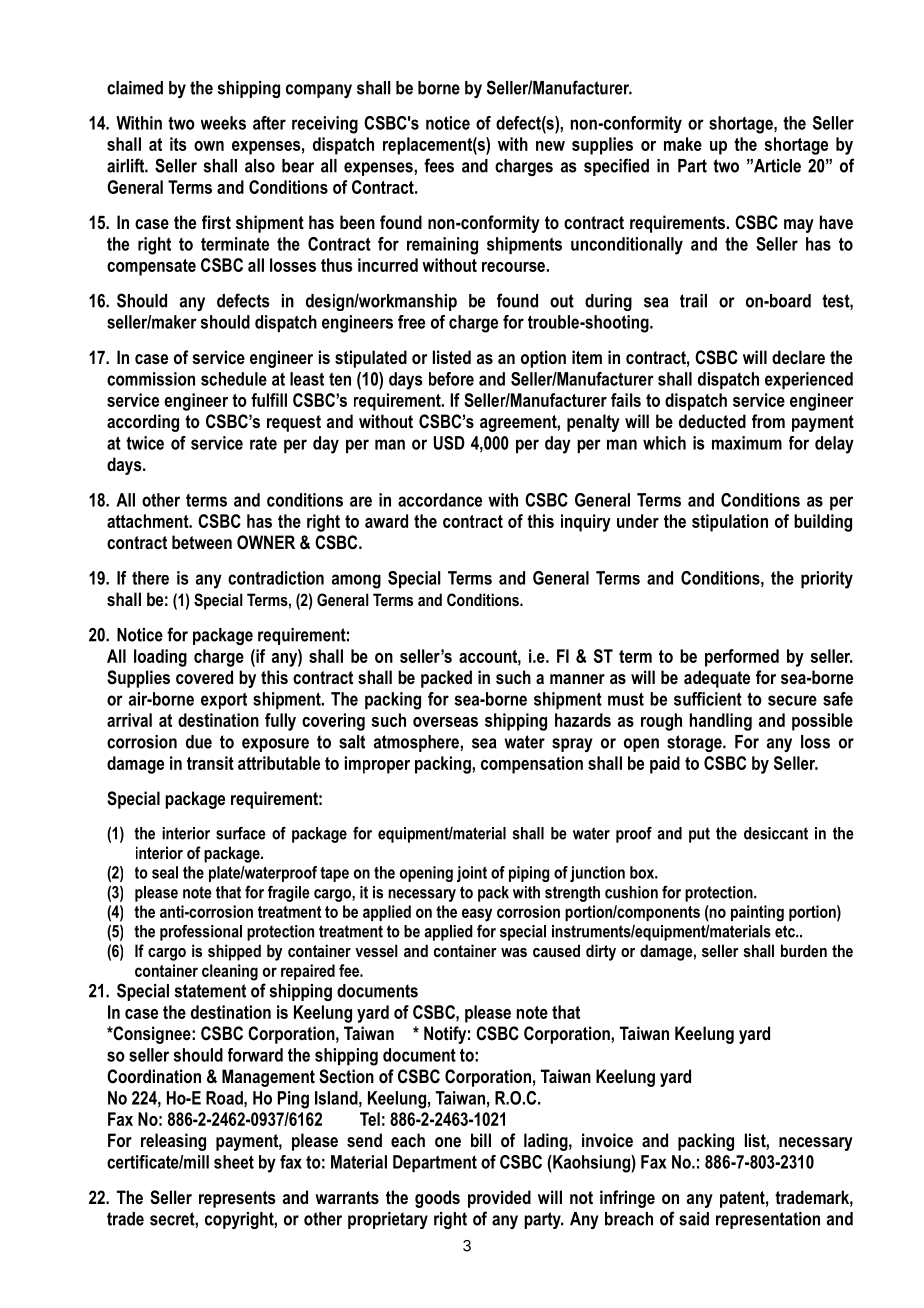  Describe the element at coordinates (747, 443) in the screenshot. I see `maximum` at that location.
